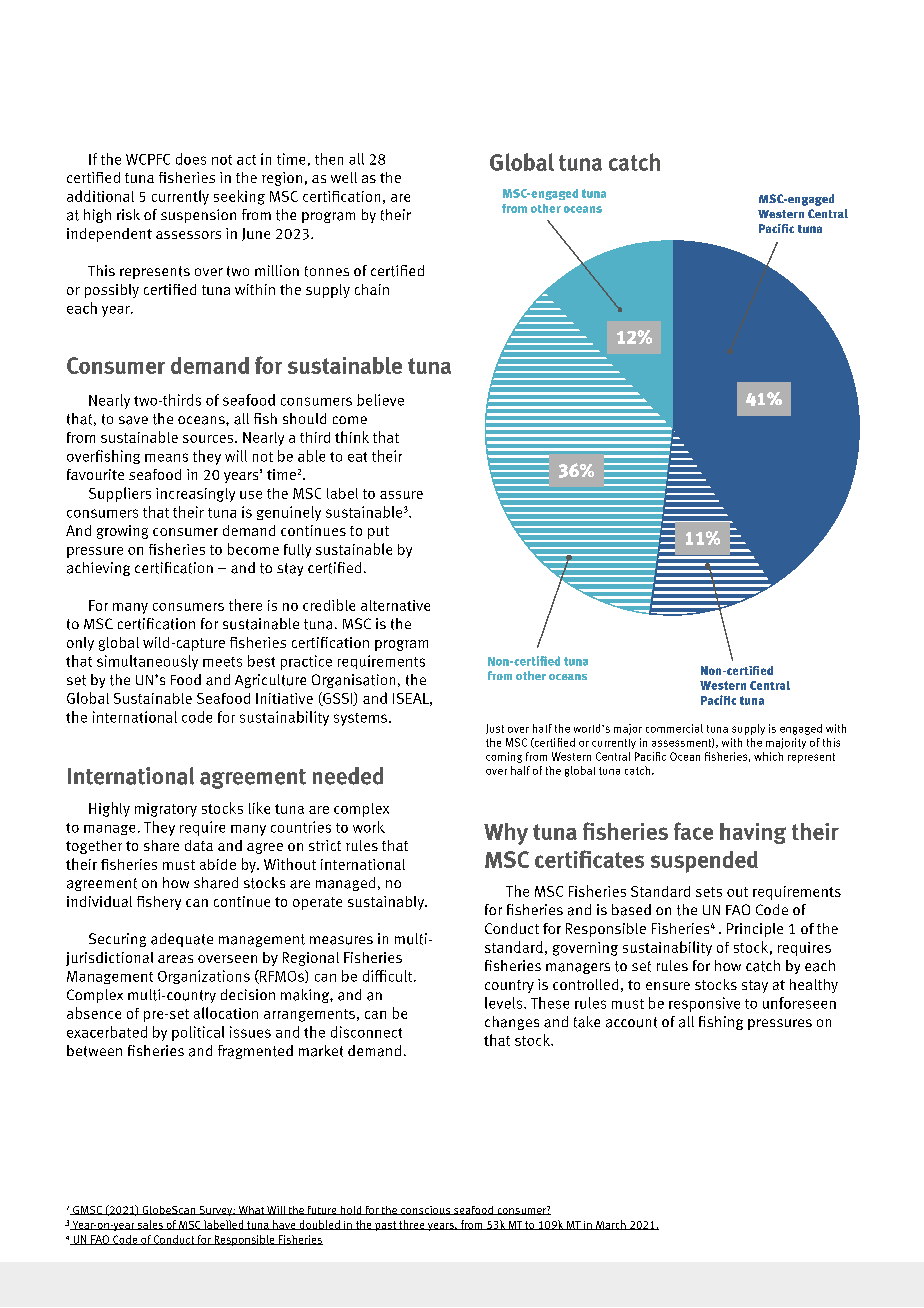 Image resolution: width=924 pixels, height=1308 pixels. What do you see at coordinates (674, 728) in the screenshot?
I see `commercial` at bounding box center [674, 728].
